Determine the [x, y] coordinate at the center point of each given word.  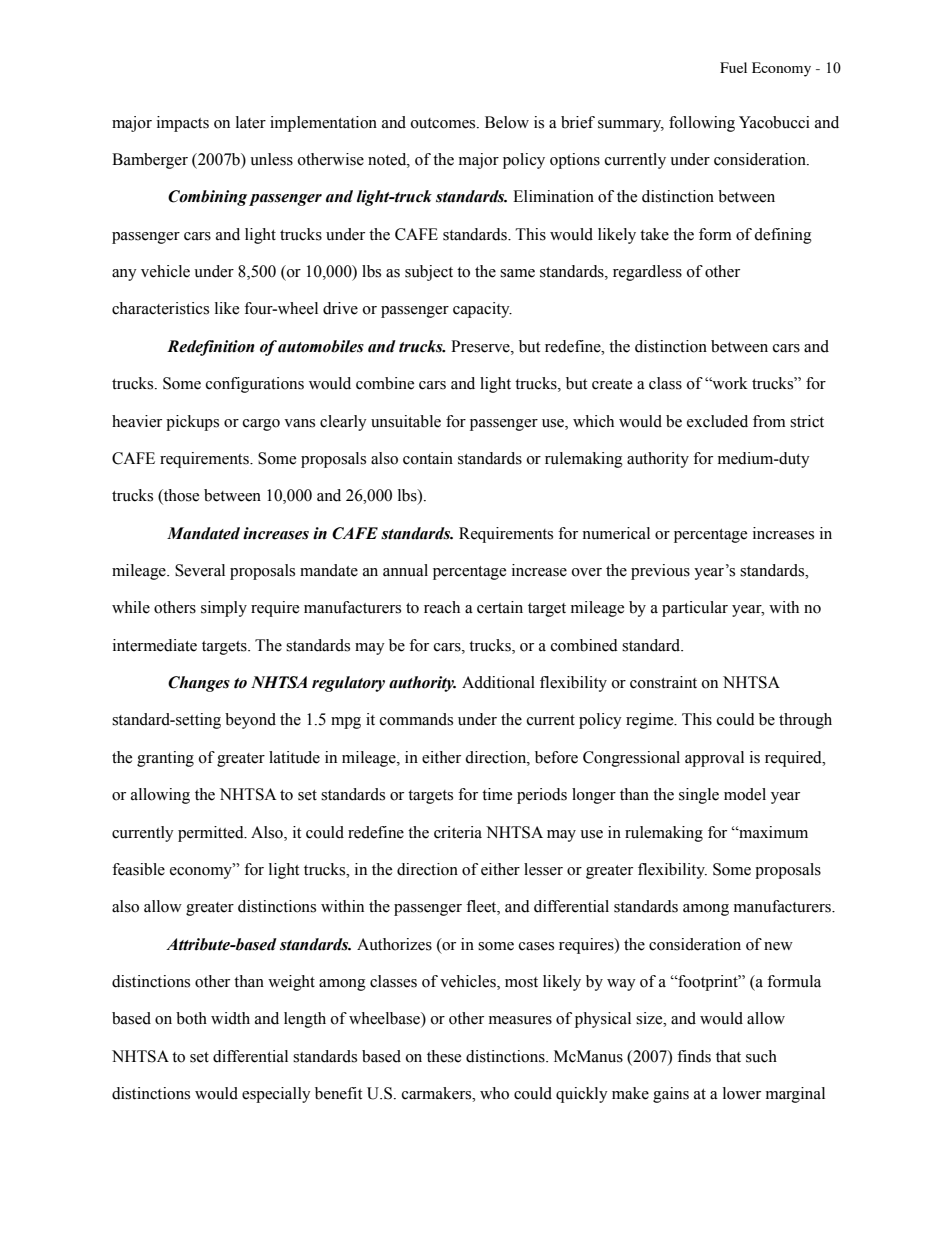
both [191, 1018]
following [702, 124]
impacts [183, 124]
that [728, 1056]
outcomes [444, 123]
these [444, 1056]
